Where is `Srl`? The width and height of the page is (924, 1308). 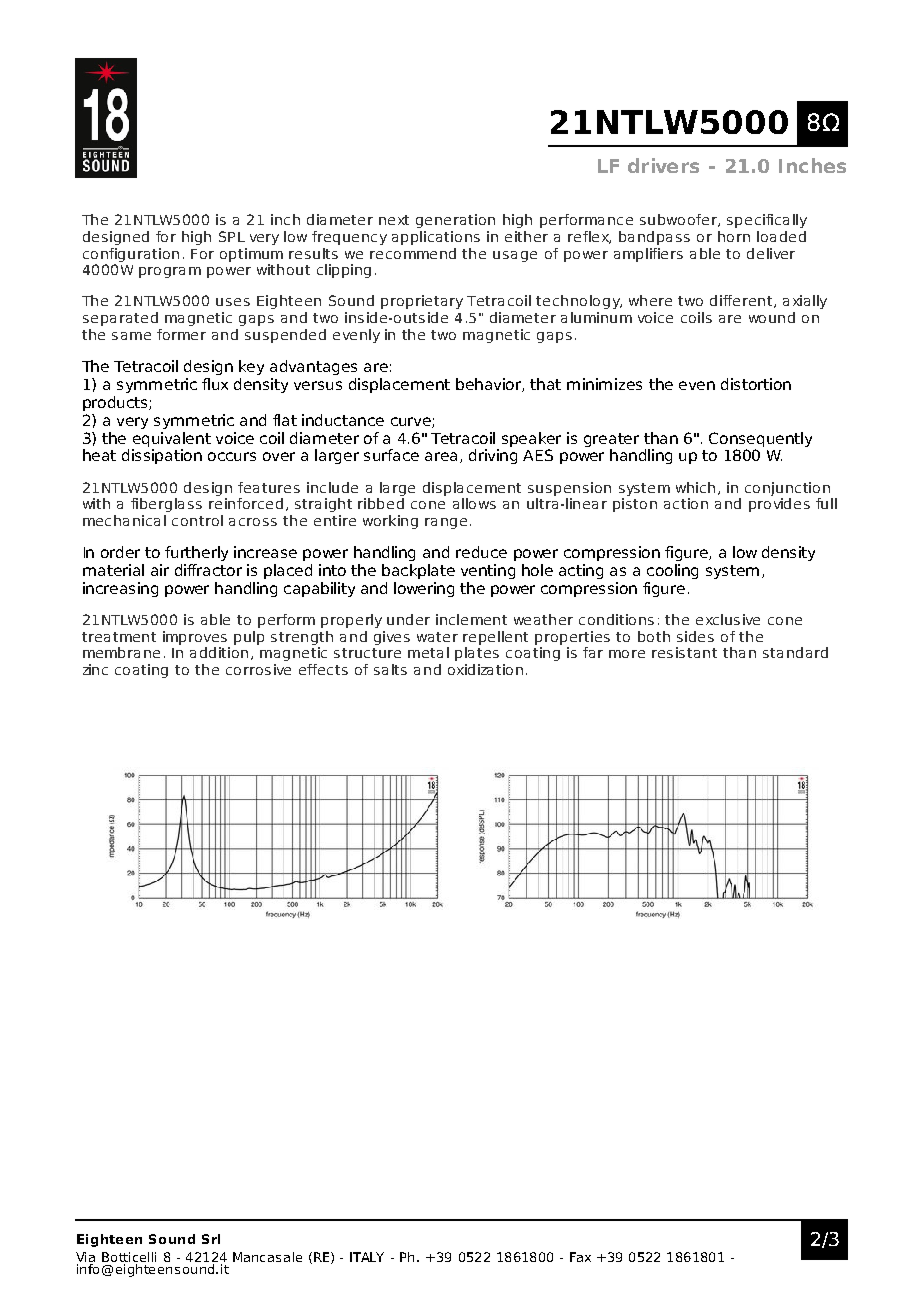 Srl is located at coordinates (211, 1239).
